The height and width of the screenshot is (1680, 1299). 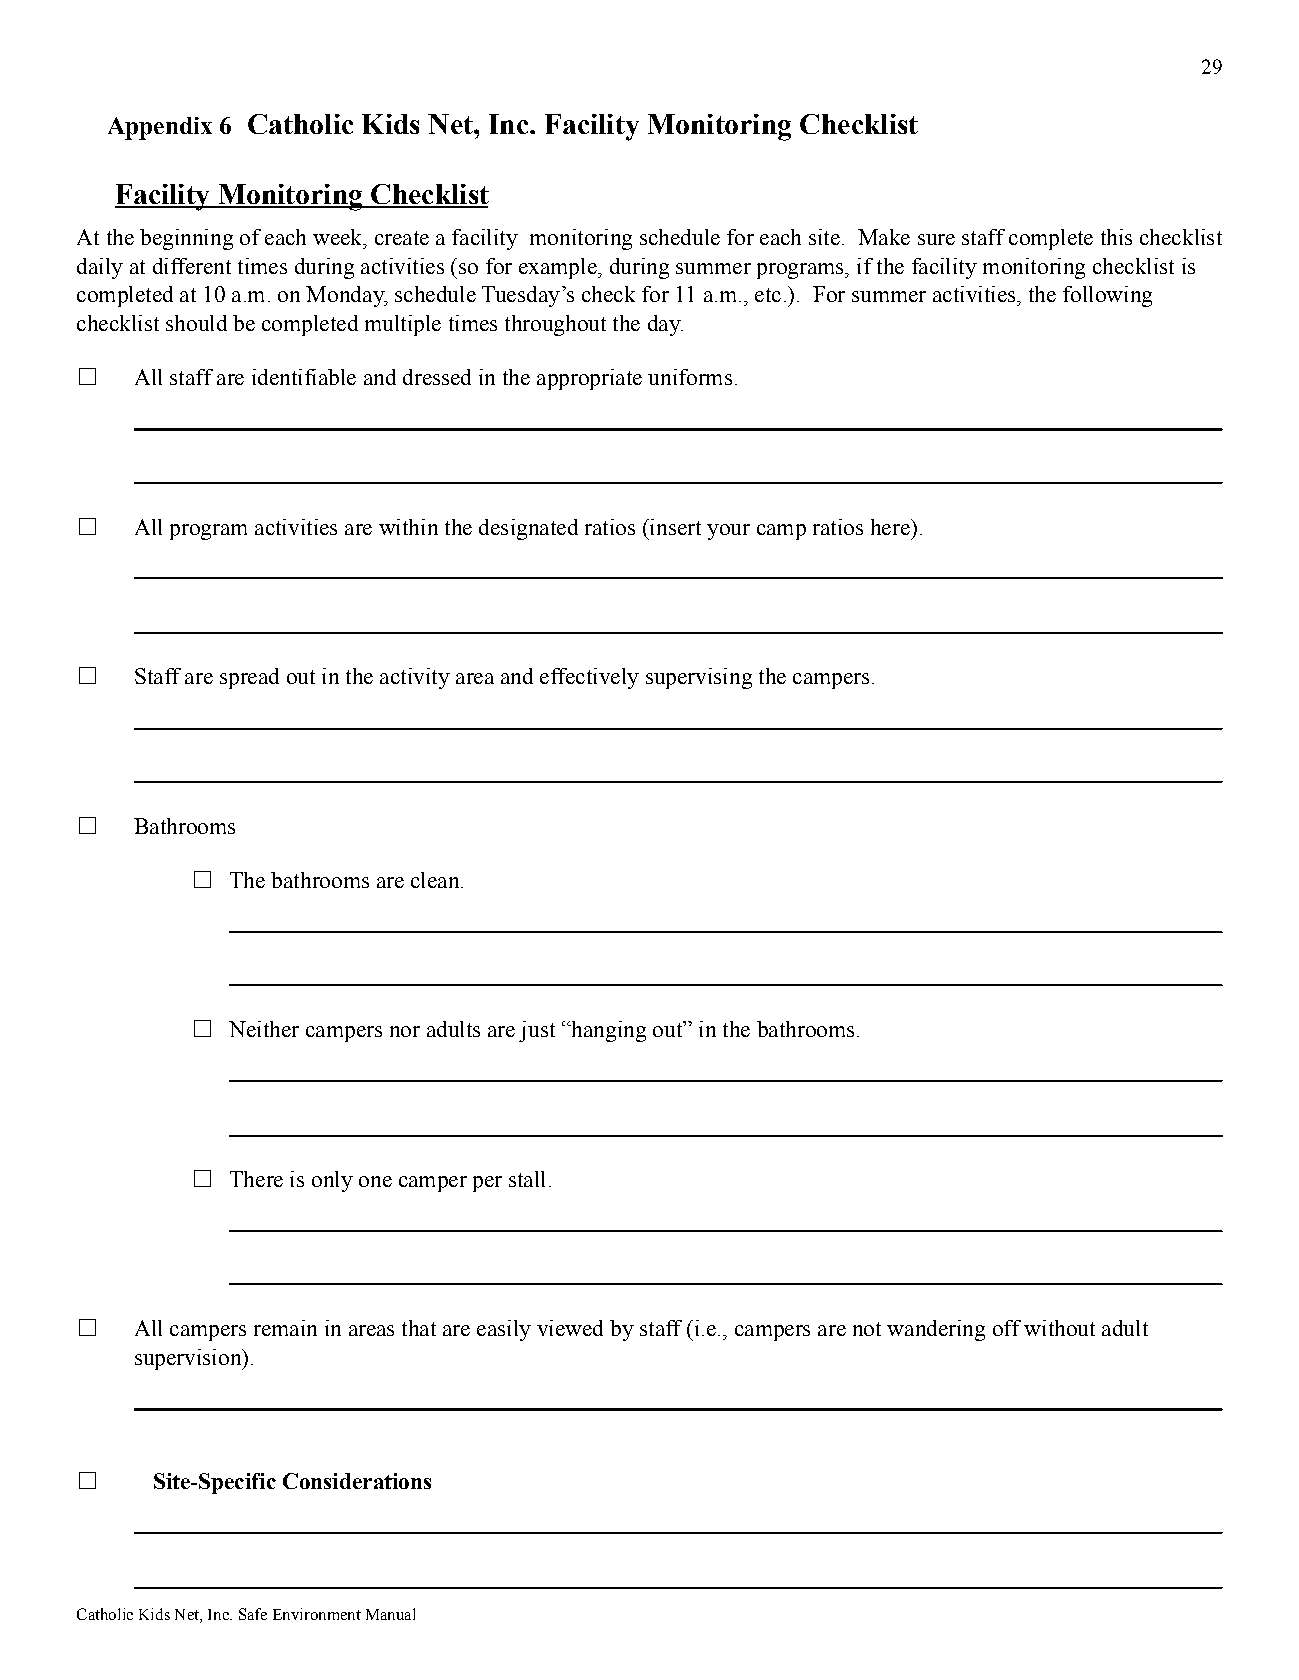 I want to click on supervising, so click(x=699, y=678).
